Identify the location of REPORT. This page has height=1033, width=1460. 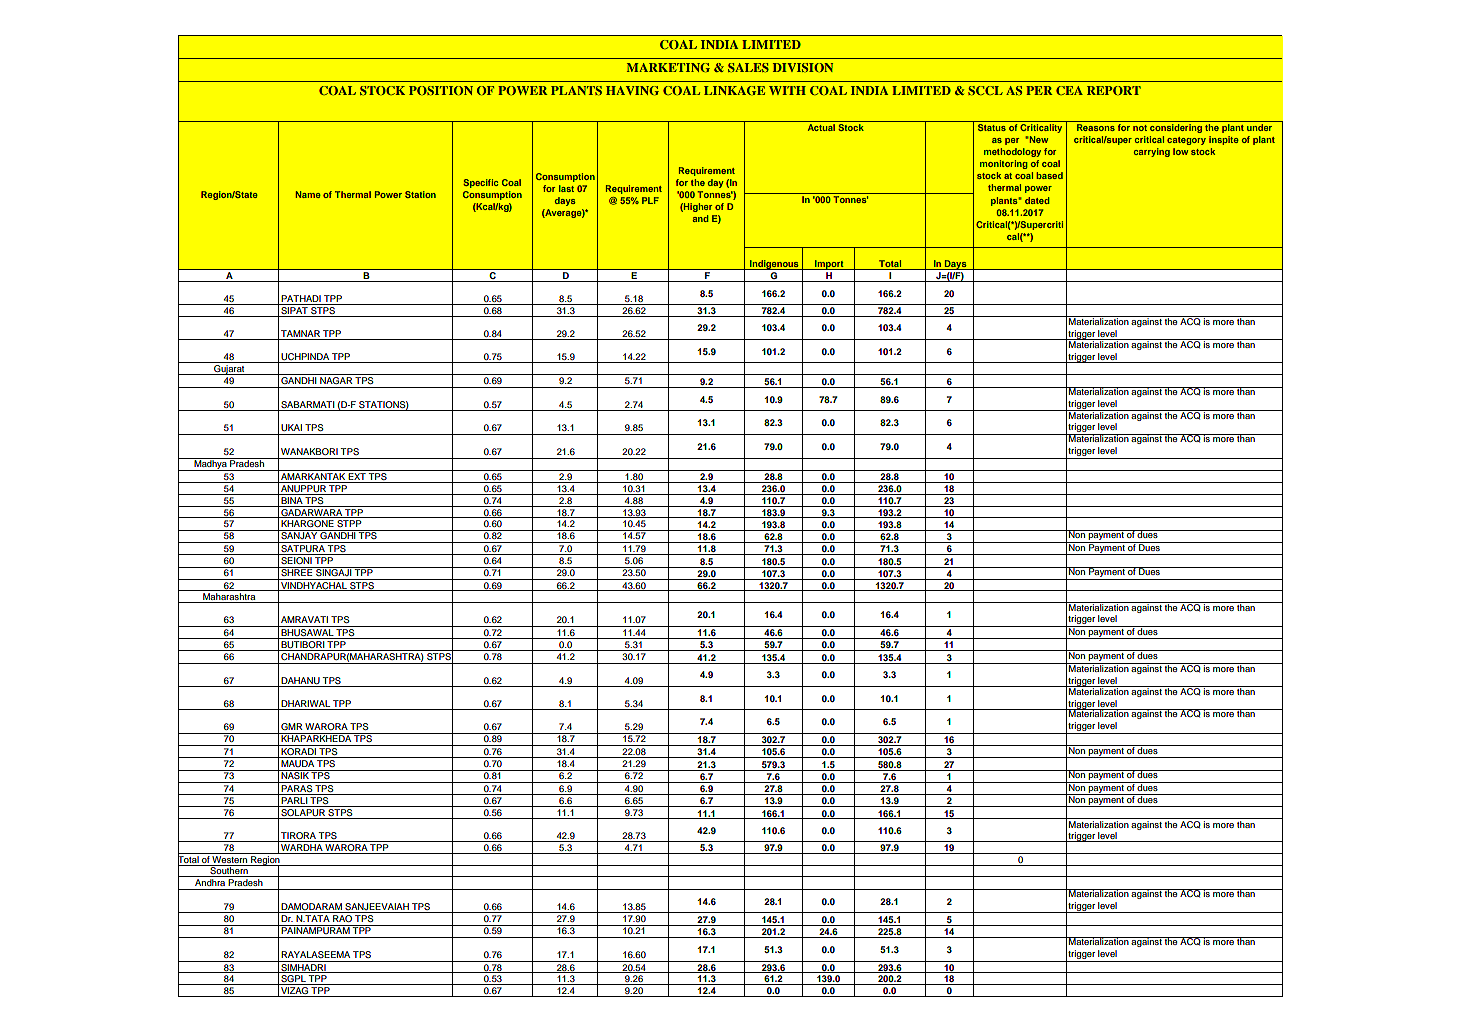
(1114, 90).
